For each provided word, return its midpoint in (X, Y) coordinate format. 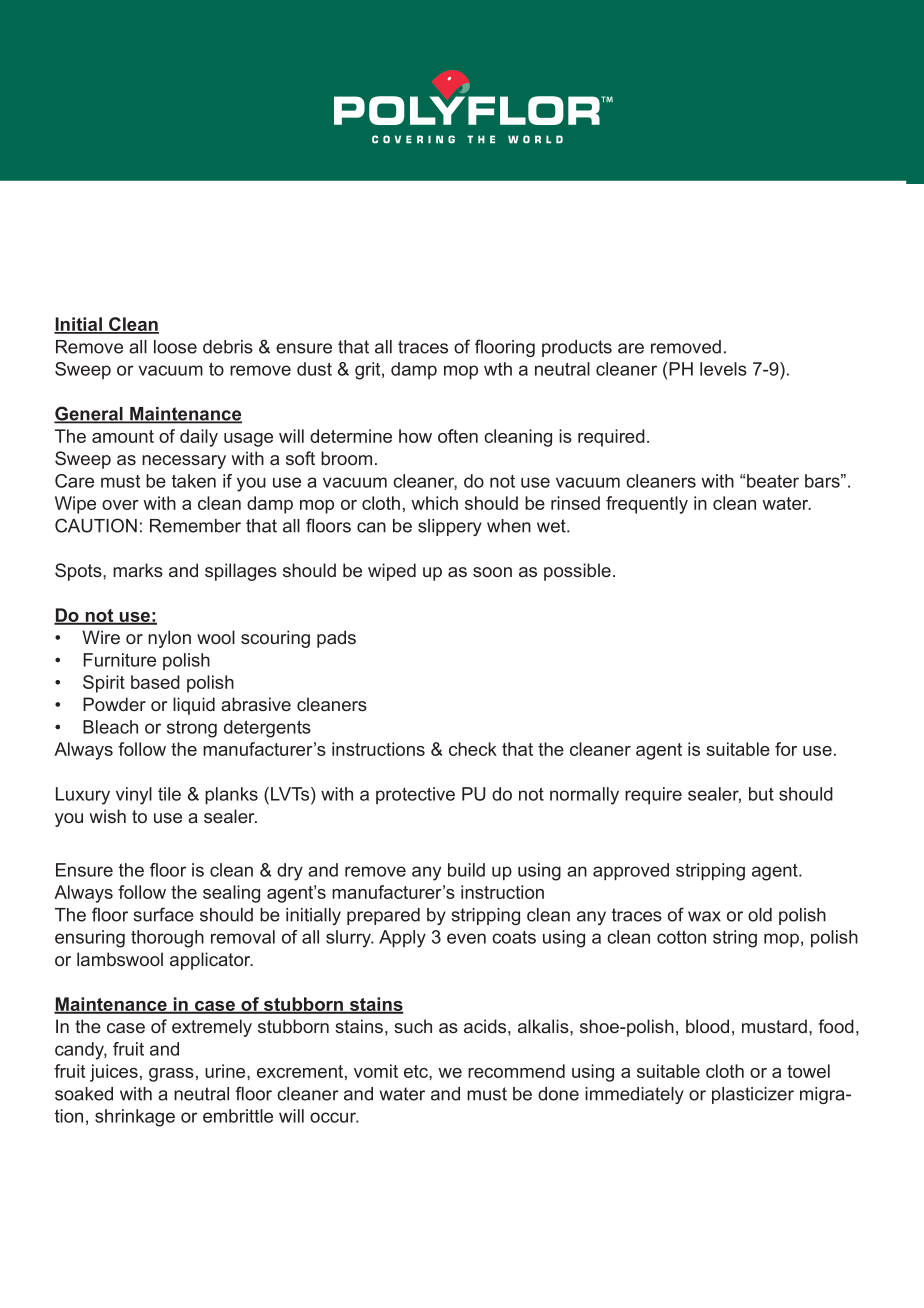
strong (192, 729)
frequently (647, 505)
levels (723, 369)
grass (171, 1075)
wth (498, 369)
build (466, 870)
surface (163, 914)
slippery (450, 527)
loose (175, 347)
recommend (516, 1071)
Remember (195, 526)
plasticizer (753, 1095)
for (786, 749)
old (760, 915)
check (473, 749)
